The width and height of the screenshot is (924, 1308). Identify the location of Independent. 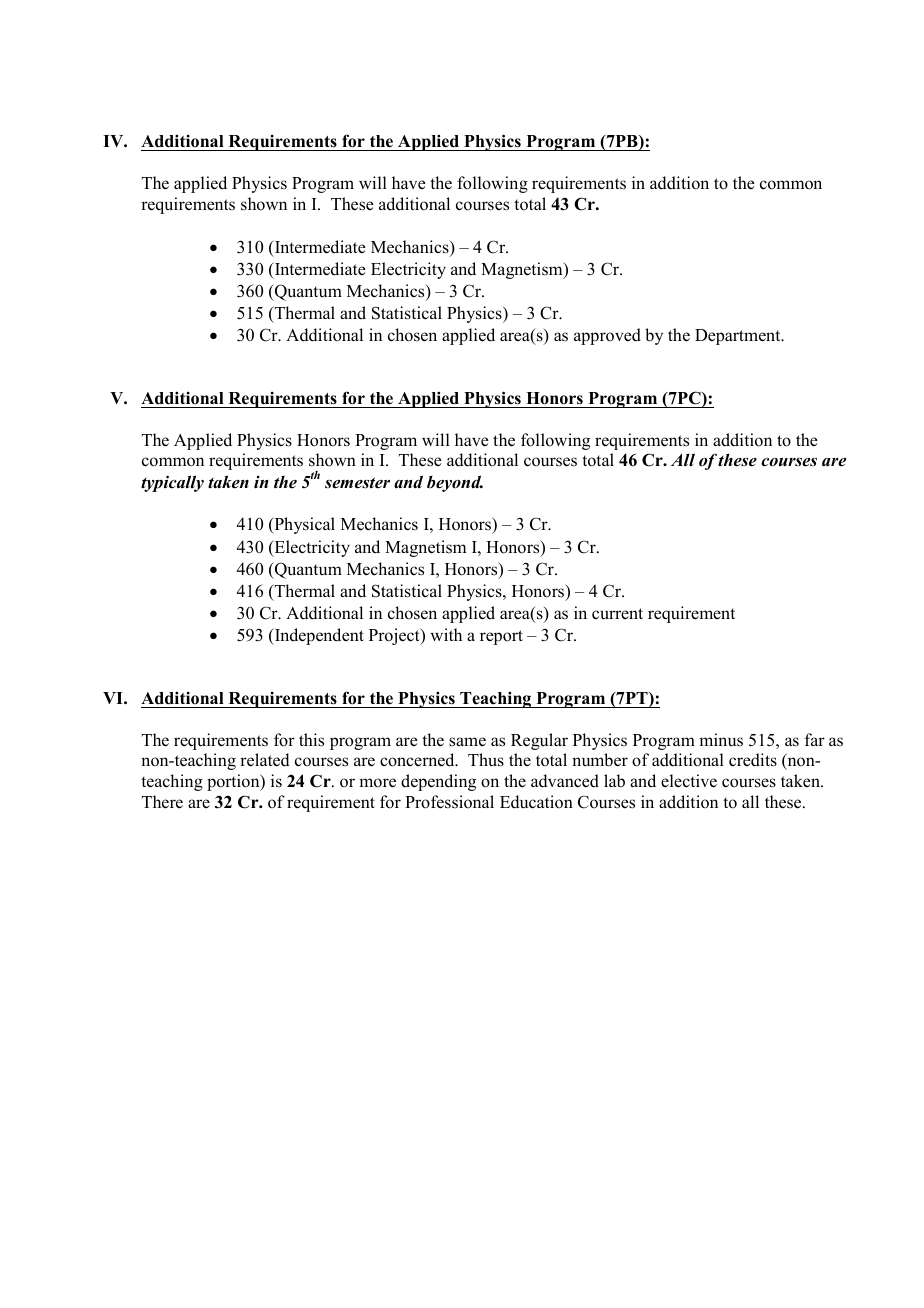
(318, 636).
